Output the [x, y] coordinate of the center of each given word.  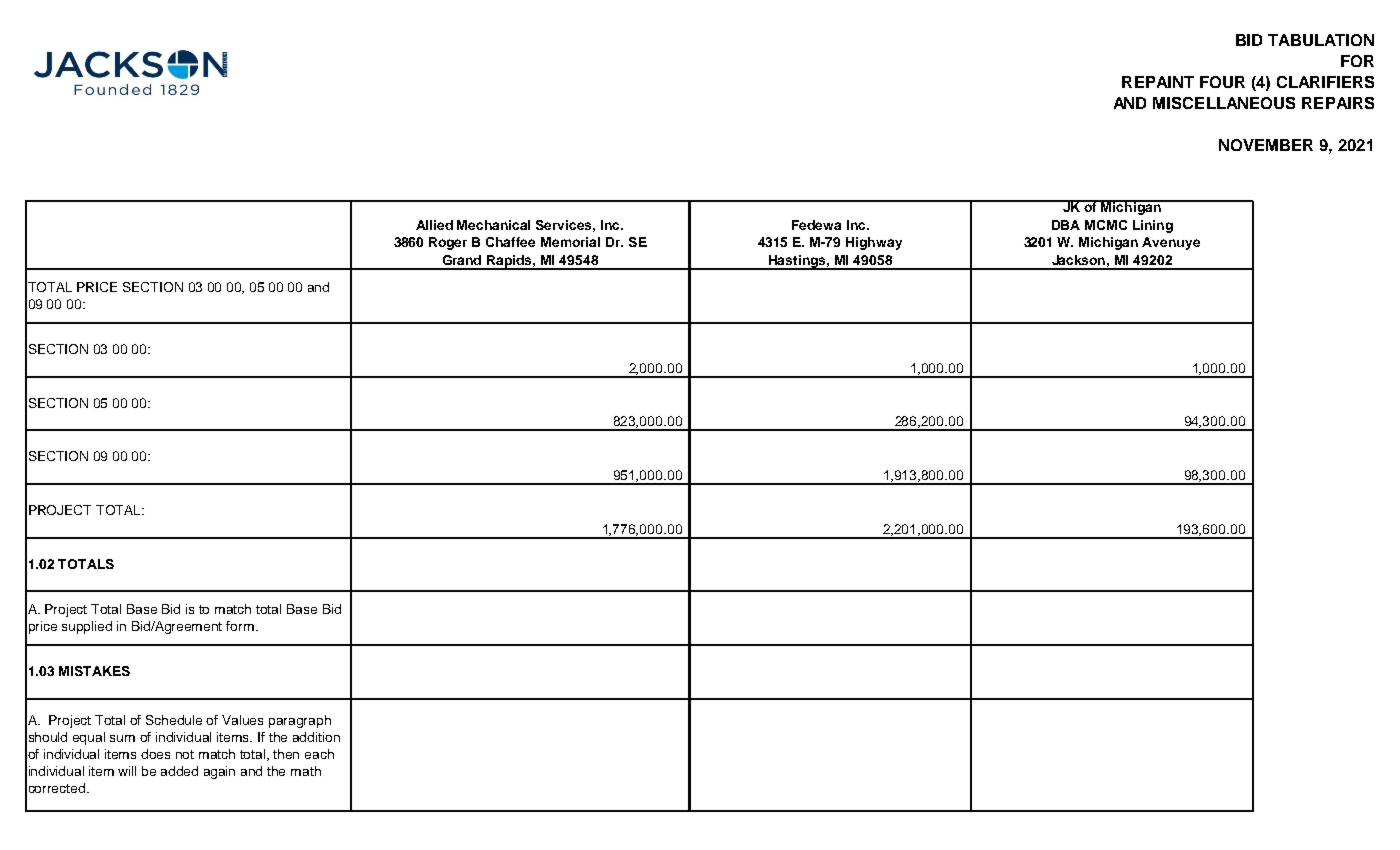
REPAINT [1158, 82]
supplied [87, 627]
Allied [434, 225]
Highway [874, 243]
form [240, 626]
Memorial [570, 242]
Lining [1153, 226]
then [286, 754]
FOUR [1222, 82]
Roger [448, 243]
